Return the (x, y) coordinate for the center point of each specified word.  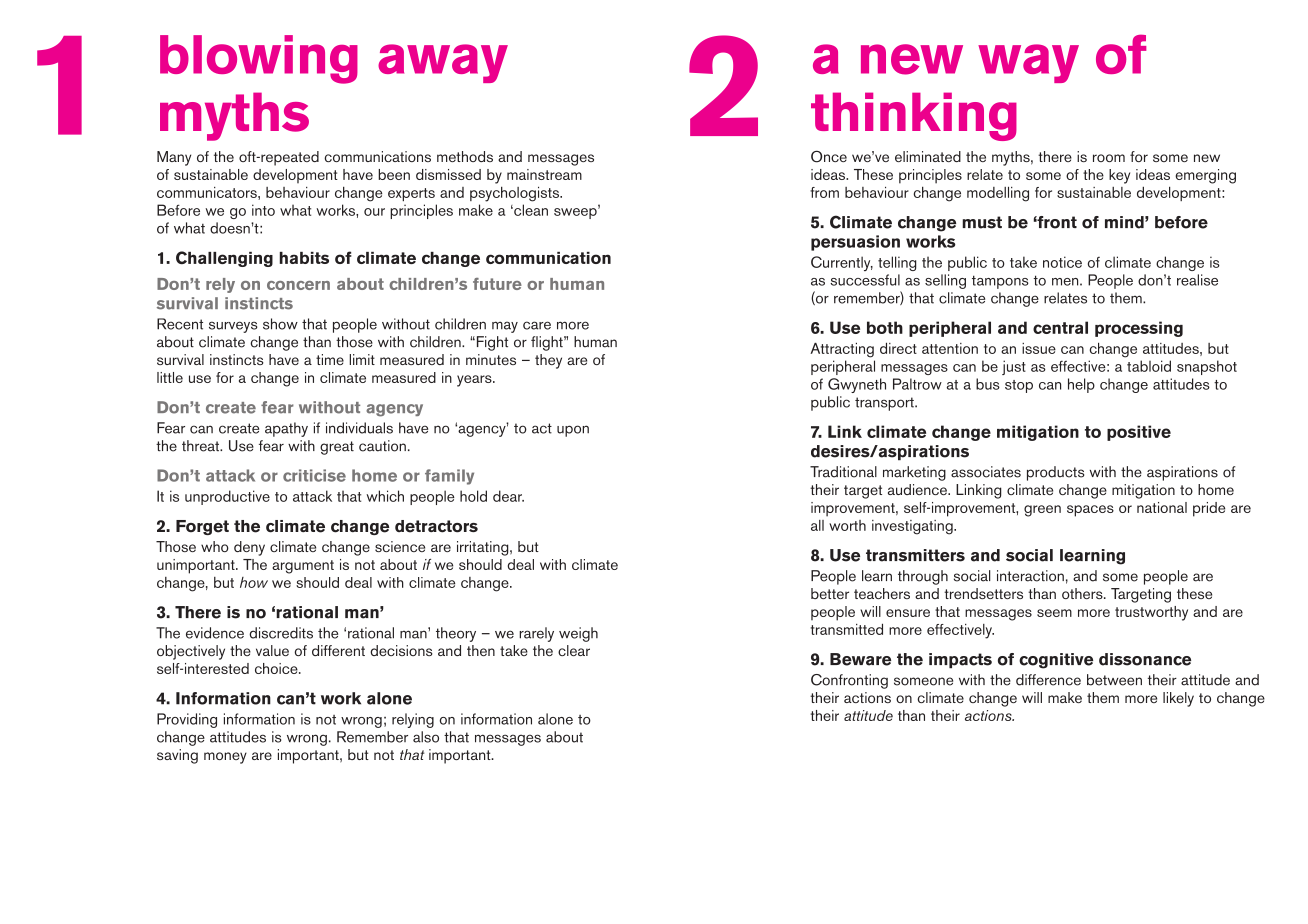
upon (573, 431)
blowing (259, 59)
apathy (286, 429)
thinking (914, 116)
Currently (842, 263)
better (830, 593)
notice (1062, 262)
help (1081, 385)
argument (303, 567)
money (225, 758)
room (1109, 158)
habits (304, 258)
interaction (1030, 576)
